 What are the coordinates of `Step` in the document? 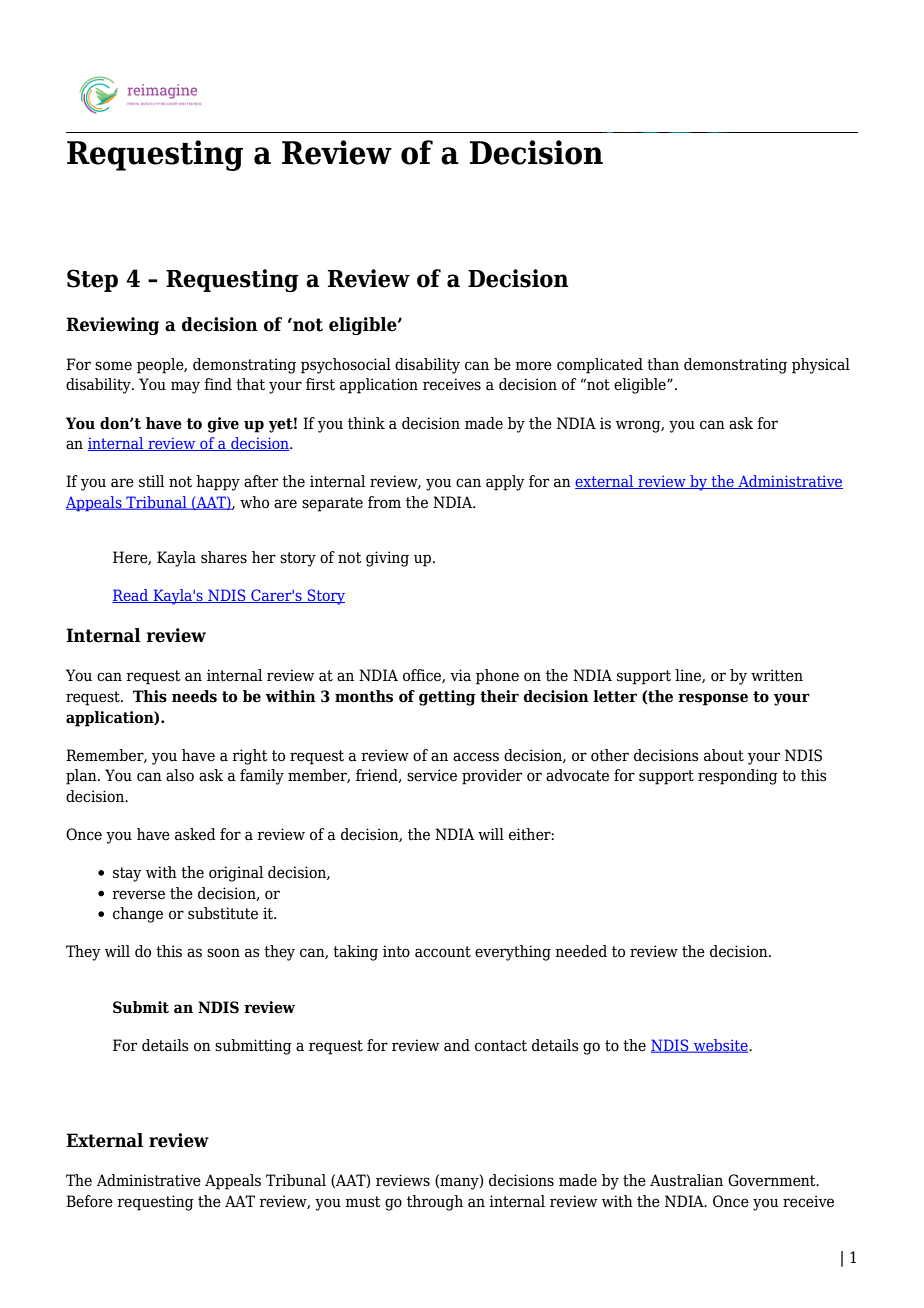 It's located at (92, 280).
